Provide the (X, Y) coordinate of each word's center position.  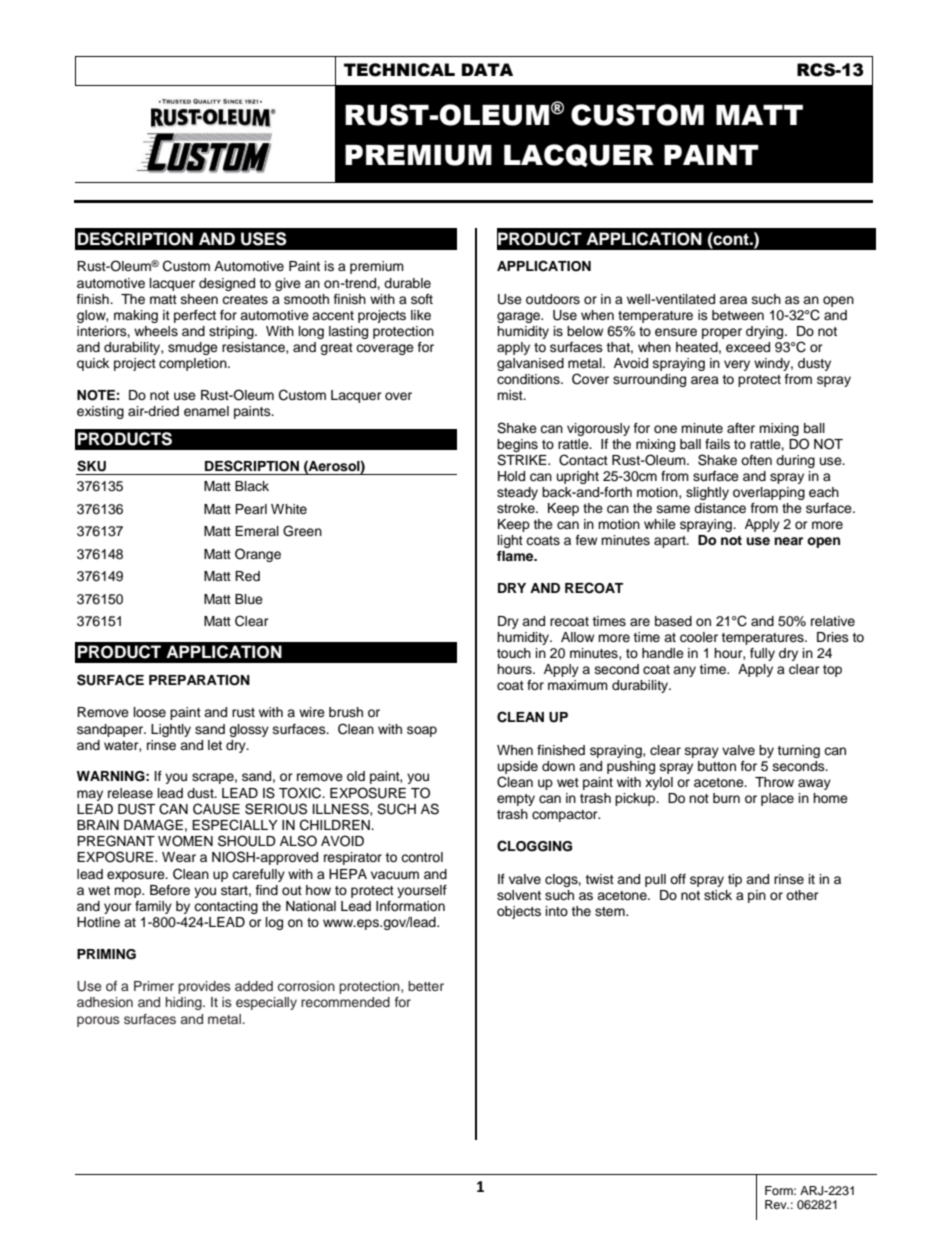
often (756, 460)
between (738, 315)
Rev (777, 1204)
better (426, 986)
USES (264, 239)
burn (726, 798)
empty (516, 800)
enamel (206, 411)
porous (98, 1021)
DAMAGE (153, 825)
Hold (511, 476)
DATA (487, 69)
